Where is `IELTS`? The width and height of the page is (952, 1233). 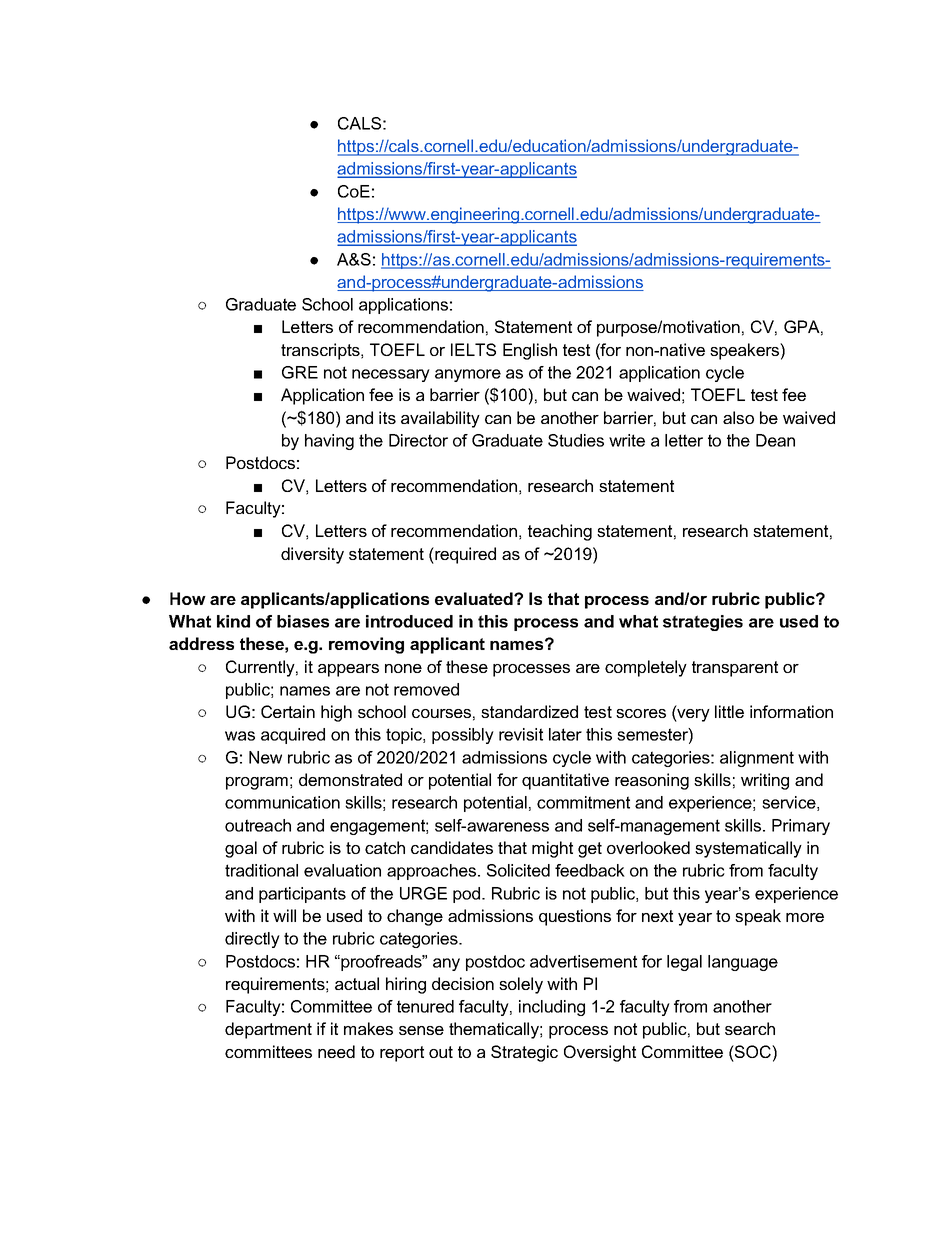 IELTS is located at coordinates (473, 349).
